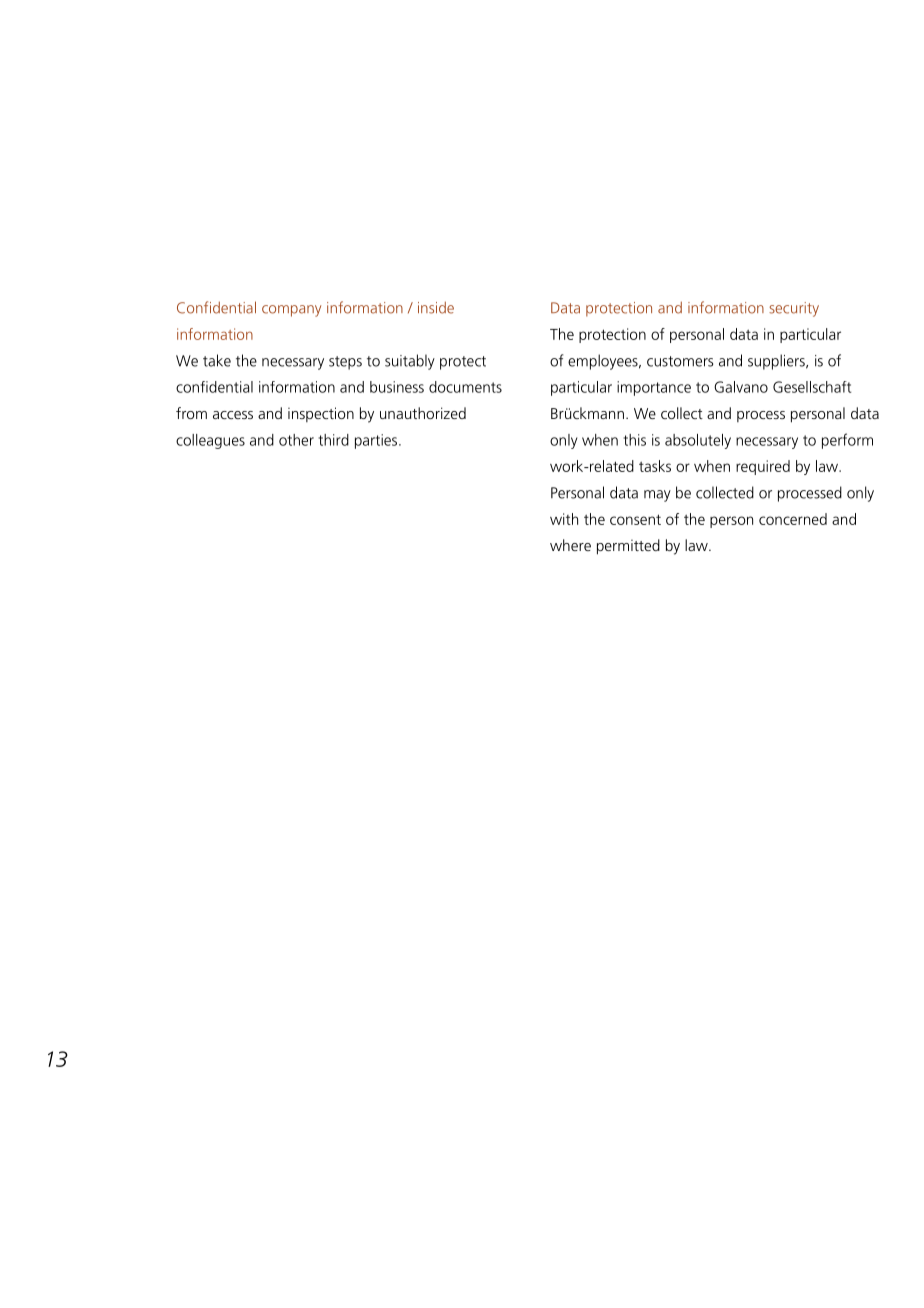 The image size is (924, 1308). What do you see at coordinates (436, 307) in the document?
I see `inside` at bounding box center [436, 307].
